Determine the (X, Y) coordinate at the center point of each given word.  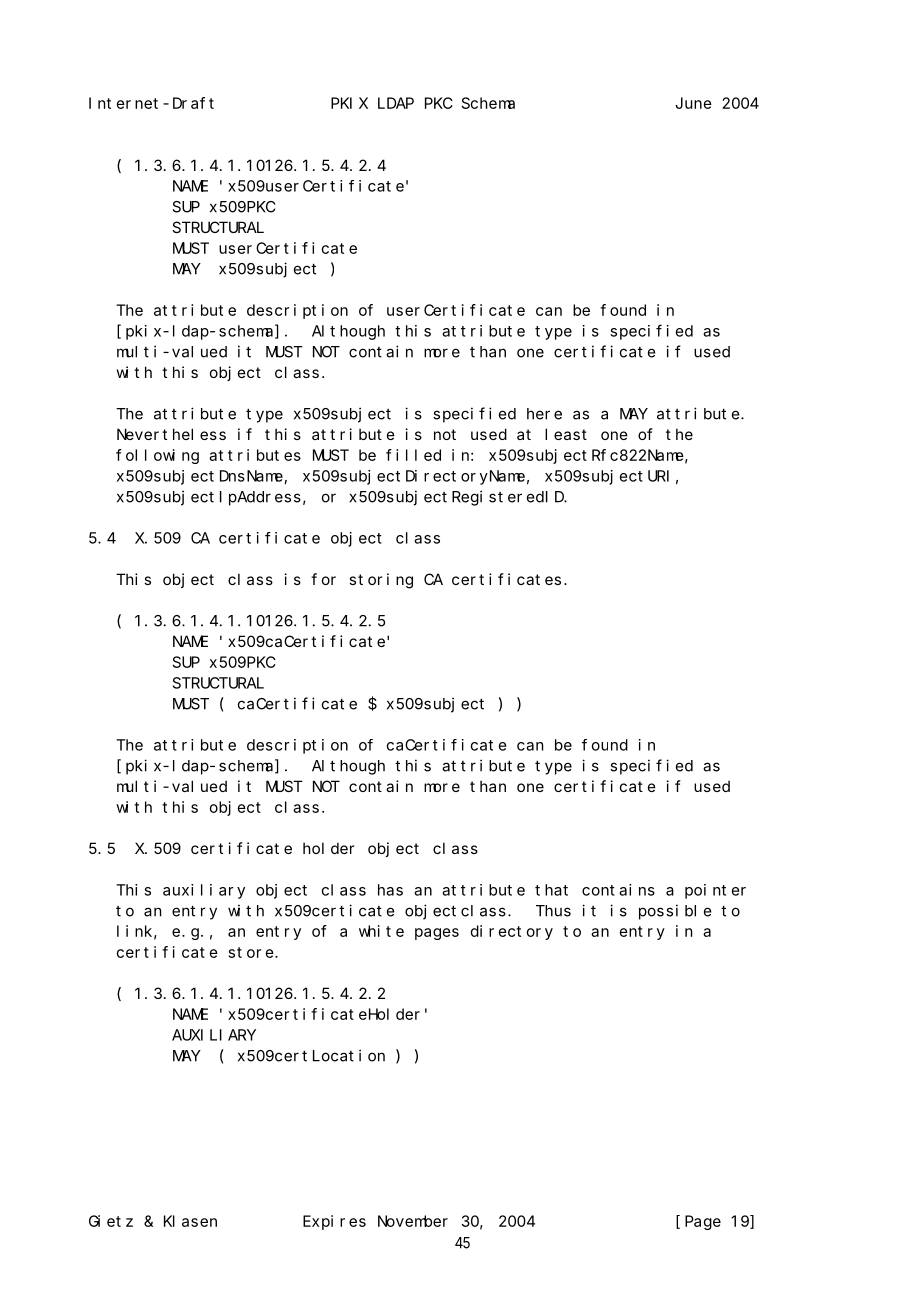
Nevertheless (171, 434)
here (544, 414)
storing (381, 581)
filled (413, 455)
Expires (334, 1222)
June (693, 103)
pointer (715, 891)
